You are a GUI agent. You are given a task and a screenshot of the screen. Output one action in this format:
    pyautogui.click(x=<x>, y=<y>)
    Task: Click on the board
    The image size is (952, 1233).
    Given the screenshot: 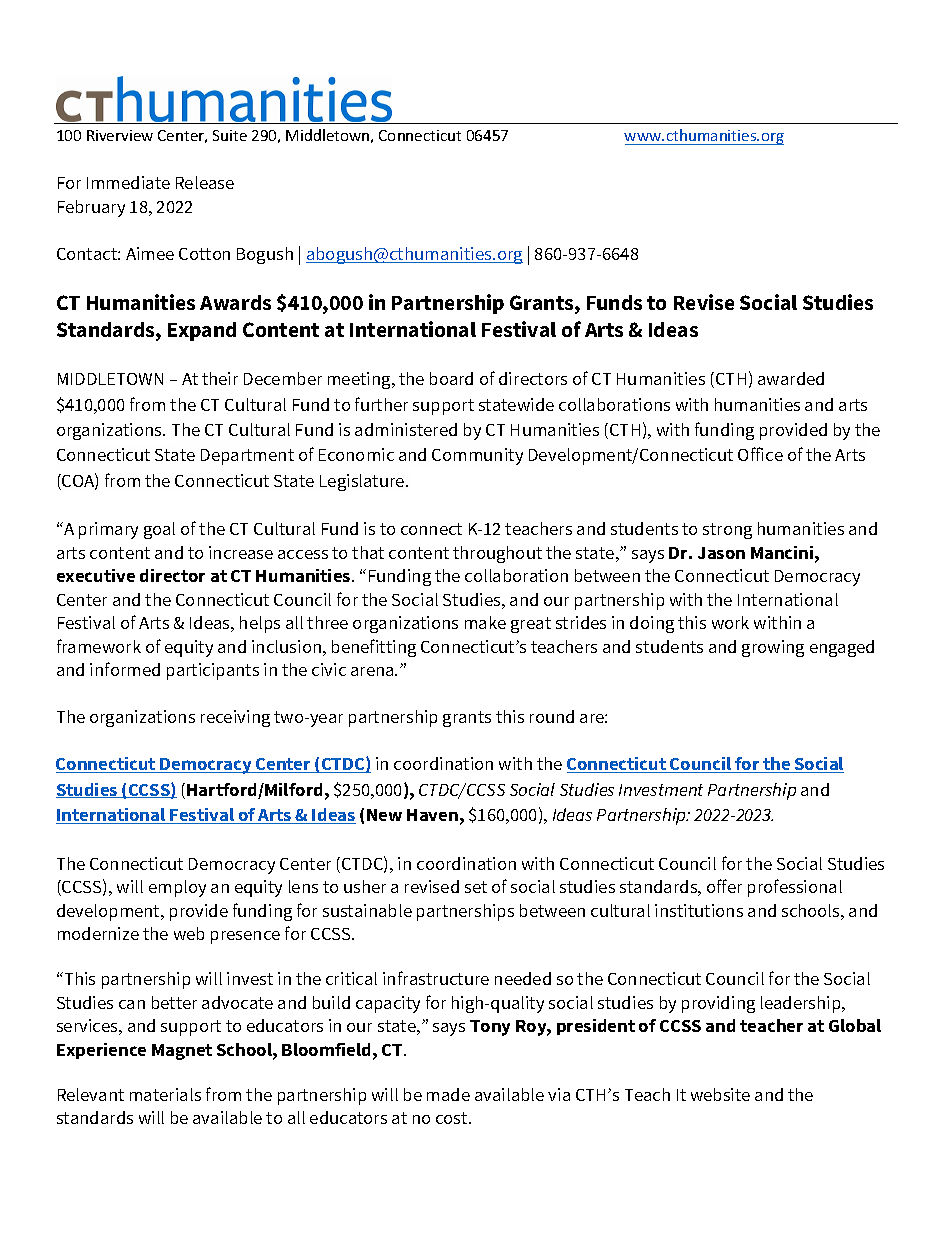 What is the action you would take?
    pyautogui.click(x=451, y=378)
